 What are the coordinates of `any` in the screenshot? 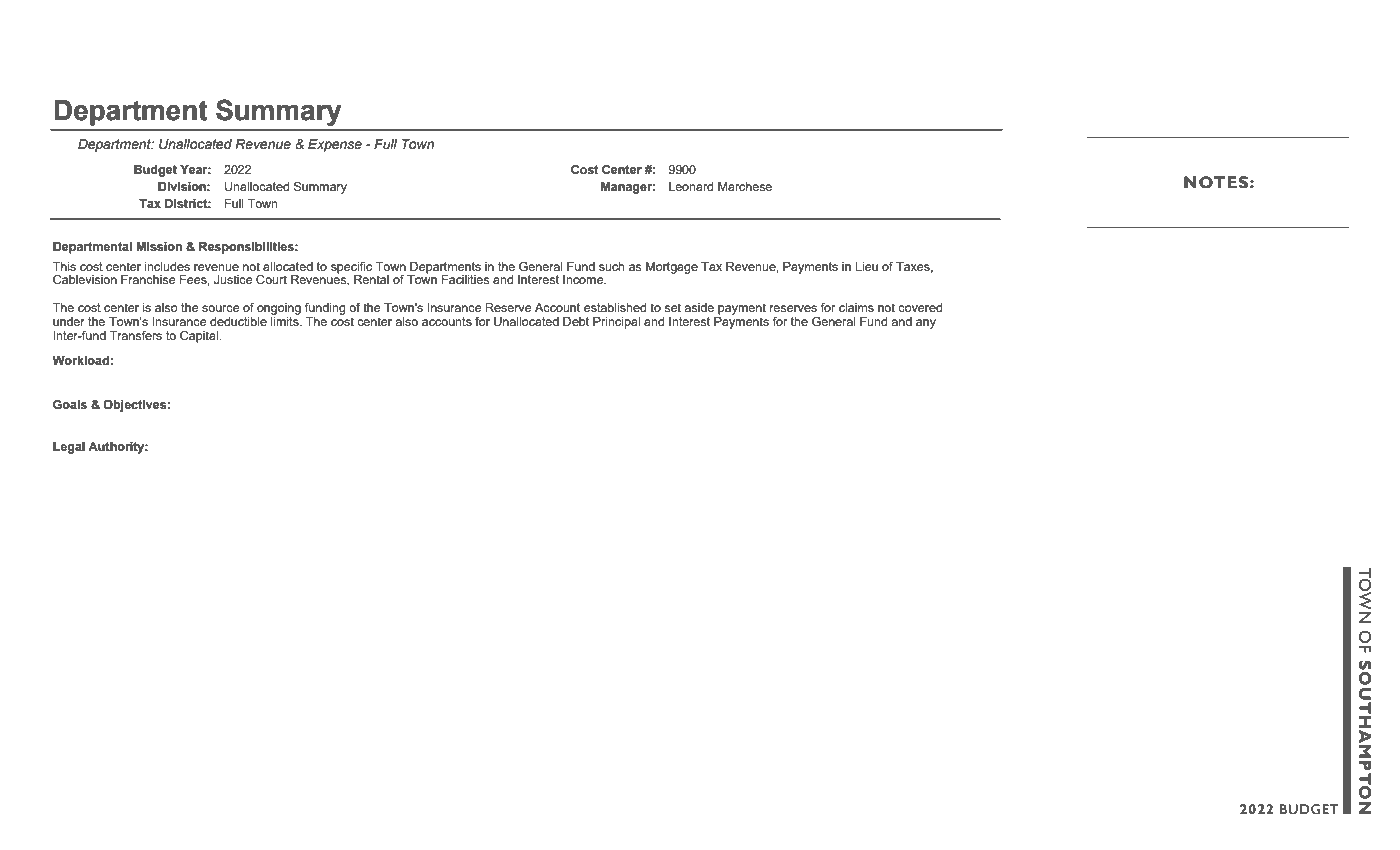 It's located at (926, 324).
